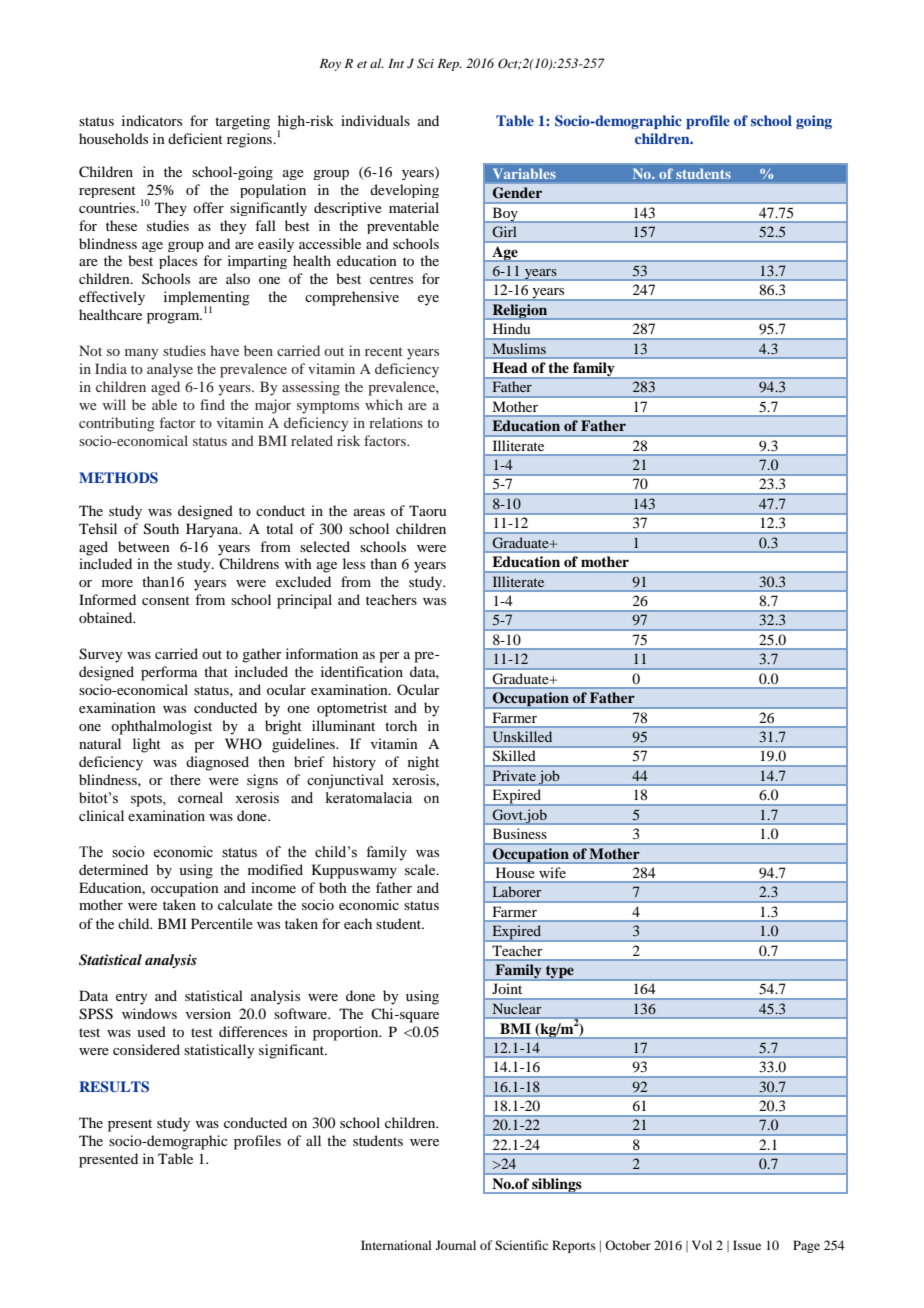  What do you see at coordinates (517, 192) in the screenshot?
I see `Gender` at bounding box center [517, 192].
